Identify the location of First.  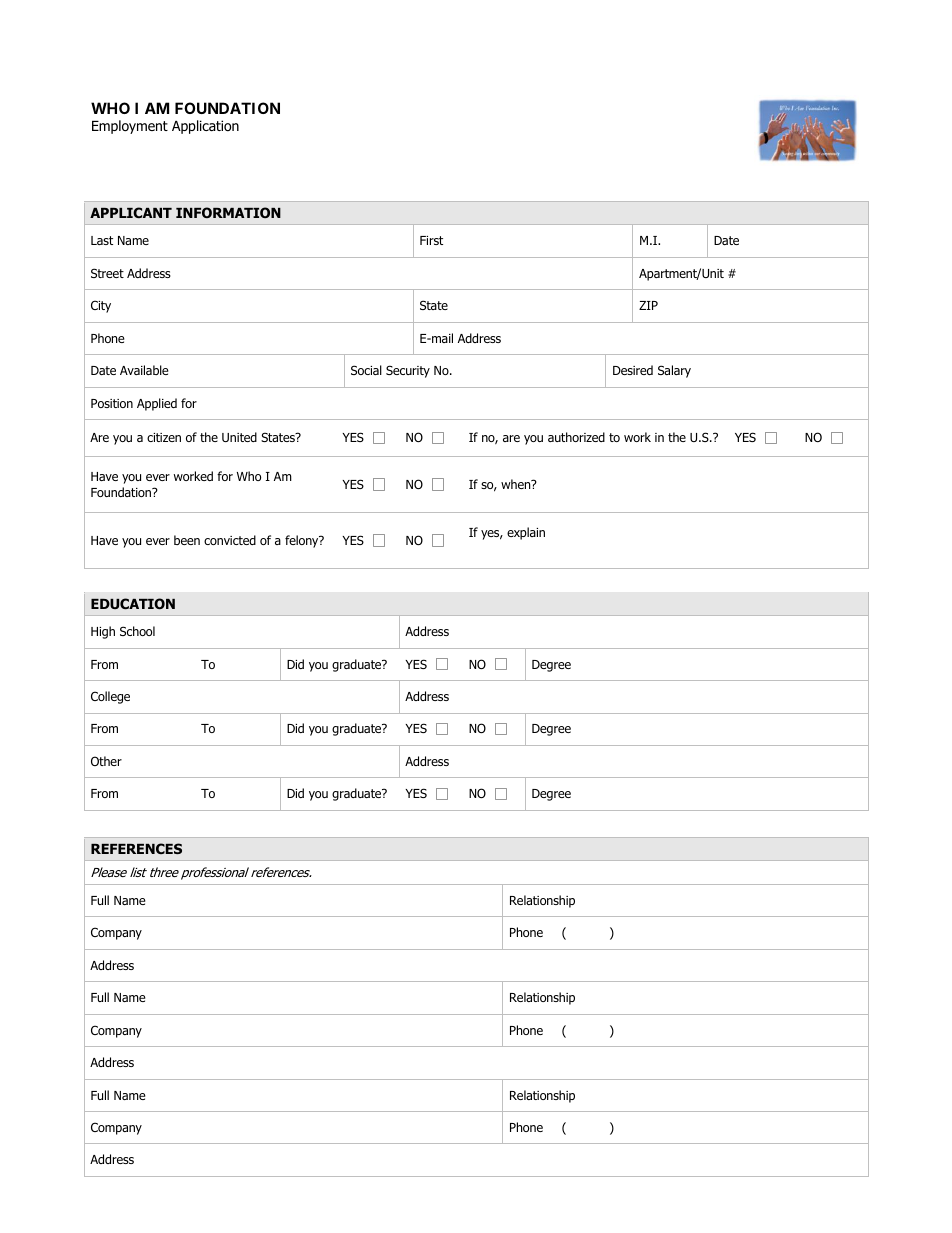
(431, 240).
